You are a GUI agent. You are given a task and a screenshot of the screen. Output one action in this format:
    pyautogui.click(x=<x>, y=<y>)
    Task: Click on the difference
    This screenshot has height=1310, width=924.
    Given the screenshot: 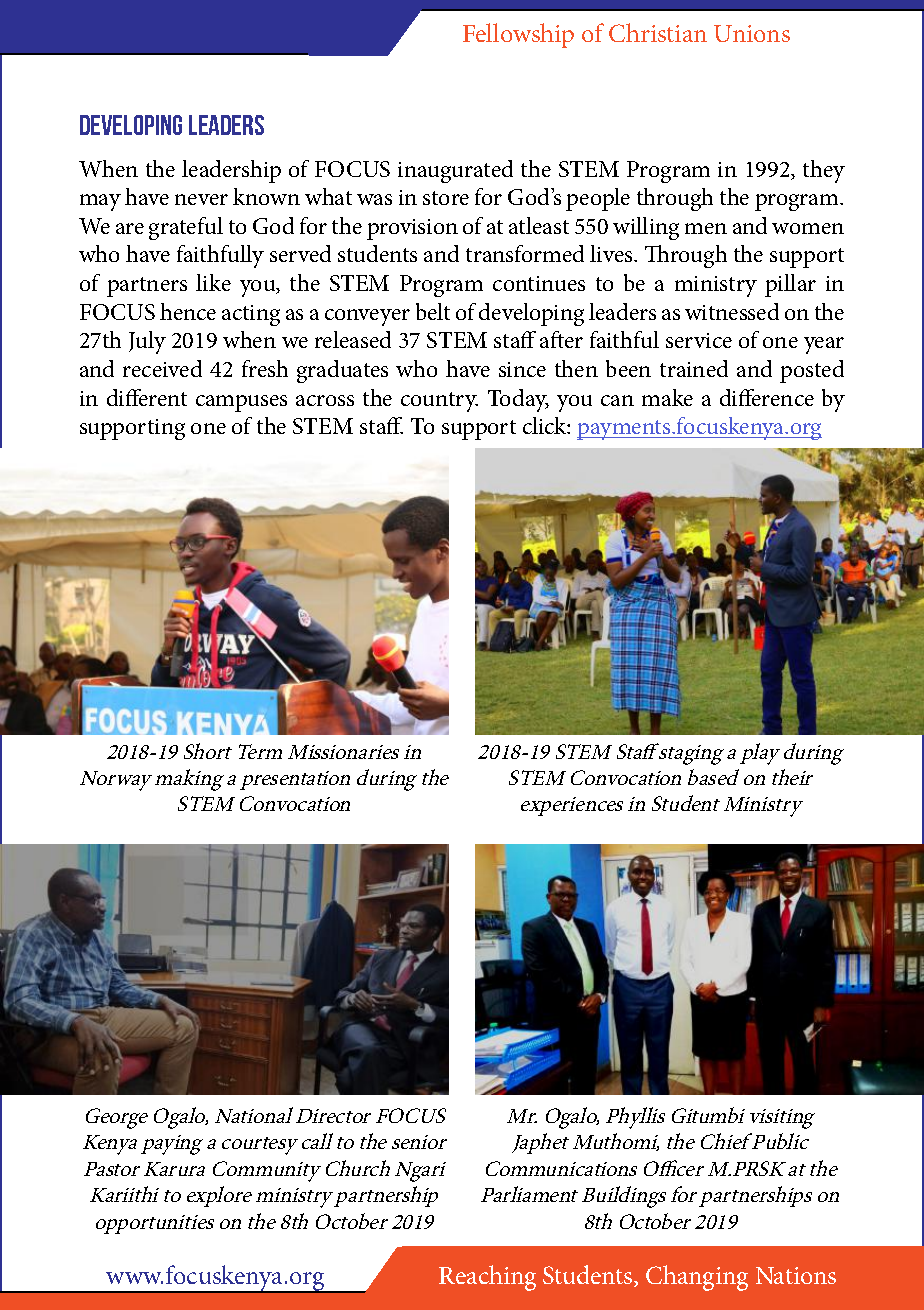 What is the action you would take?
    pyautogui.click(x=767, y=397)
